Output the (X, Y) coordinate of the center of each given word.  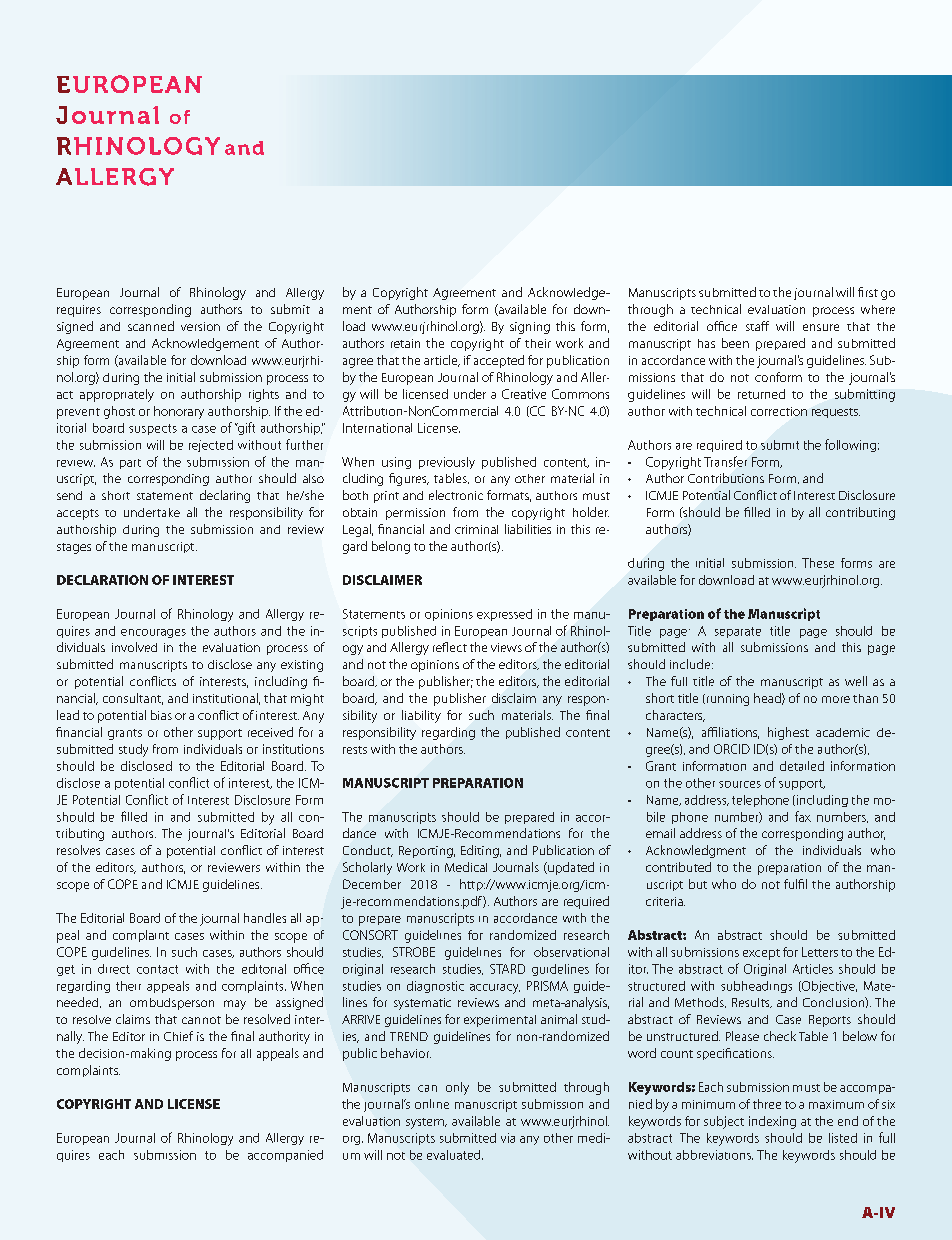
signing (530, 328)
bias (161, 715)
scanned (151, 326)
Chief (178, 1036)
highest (788, 733)
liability (421, 716)
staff (757, 326)
